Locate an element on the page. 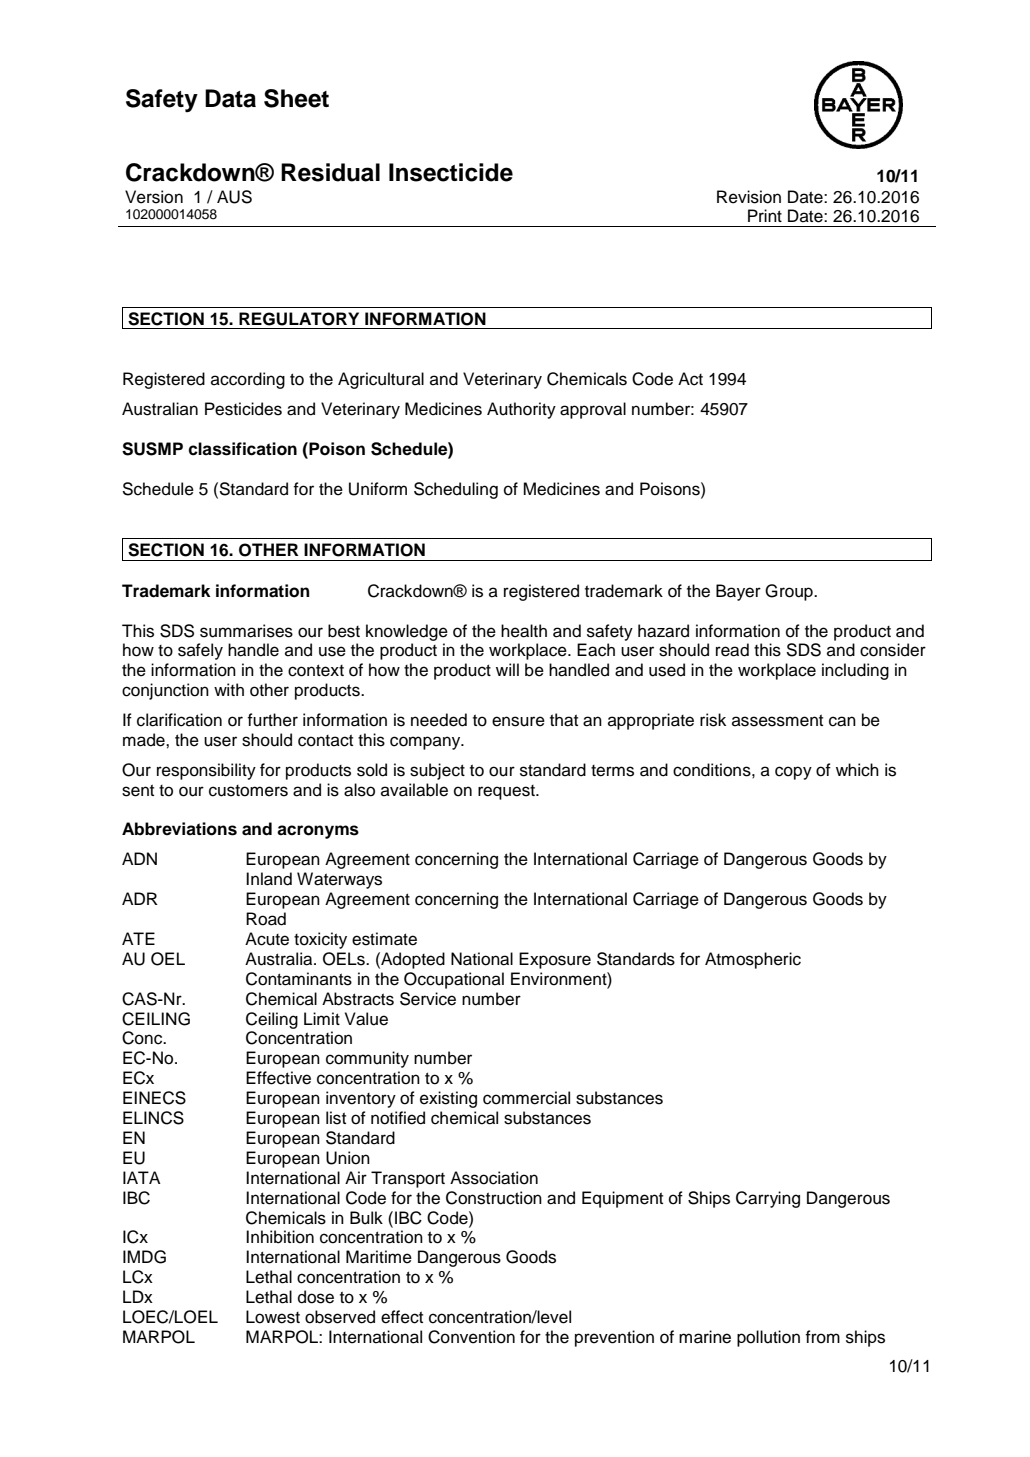 This image has width=1030, height=1457. Data is located at coordinates (230, 98).
